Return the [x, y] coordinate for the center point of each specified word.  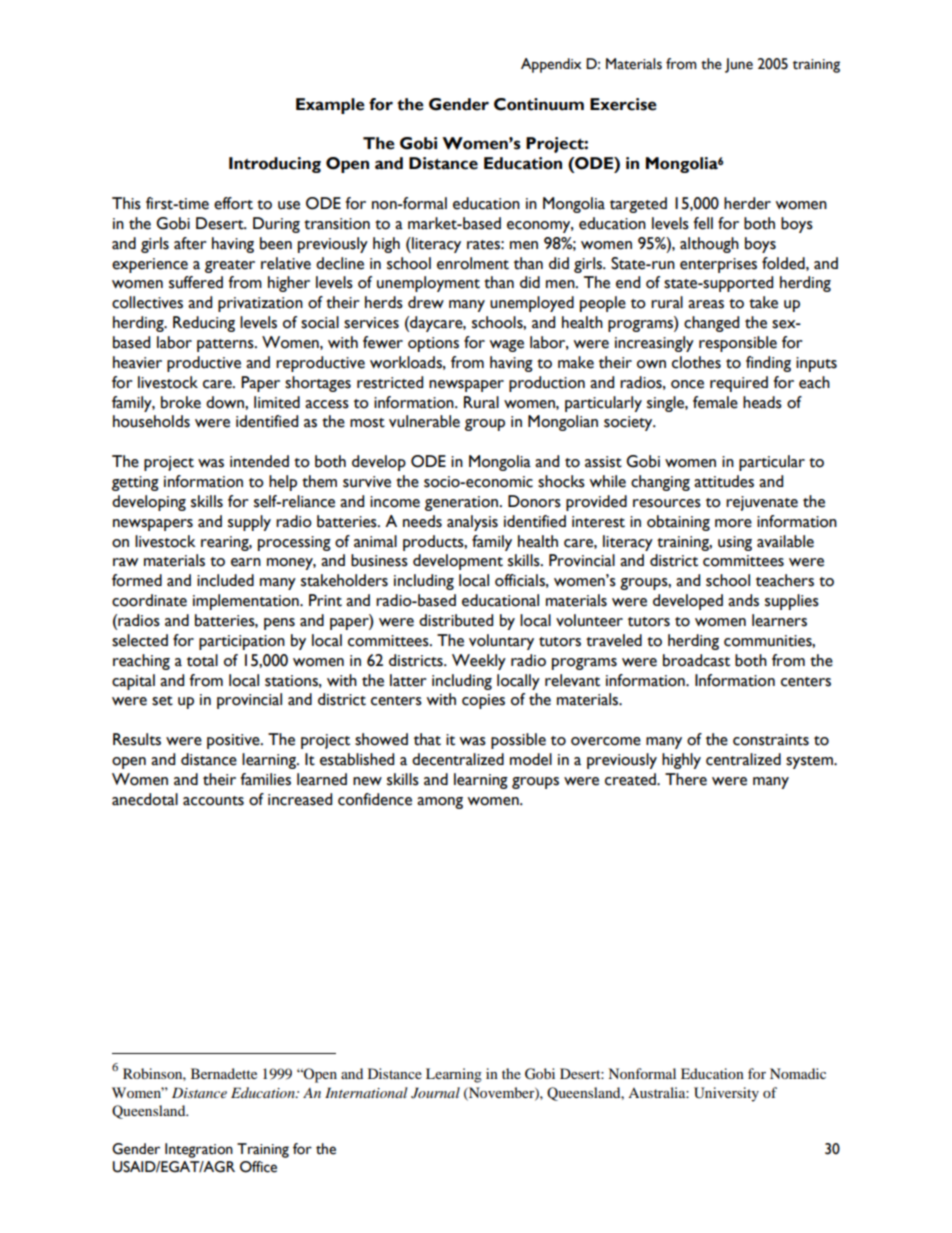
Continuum [539, 104]
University [726, 1094]
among [440, 803]
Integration [199, 1150]
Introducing [275, 165]
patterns [226, 345]
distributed [456, 620]
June [739, 65]
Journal [435, 1093]
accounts [213, 801]
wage [506, 346]
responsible [738, 344]
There [686, 779]
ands [743, 600]
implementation [247, 602]
